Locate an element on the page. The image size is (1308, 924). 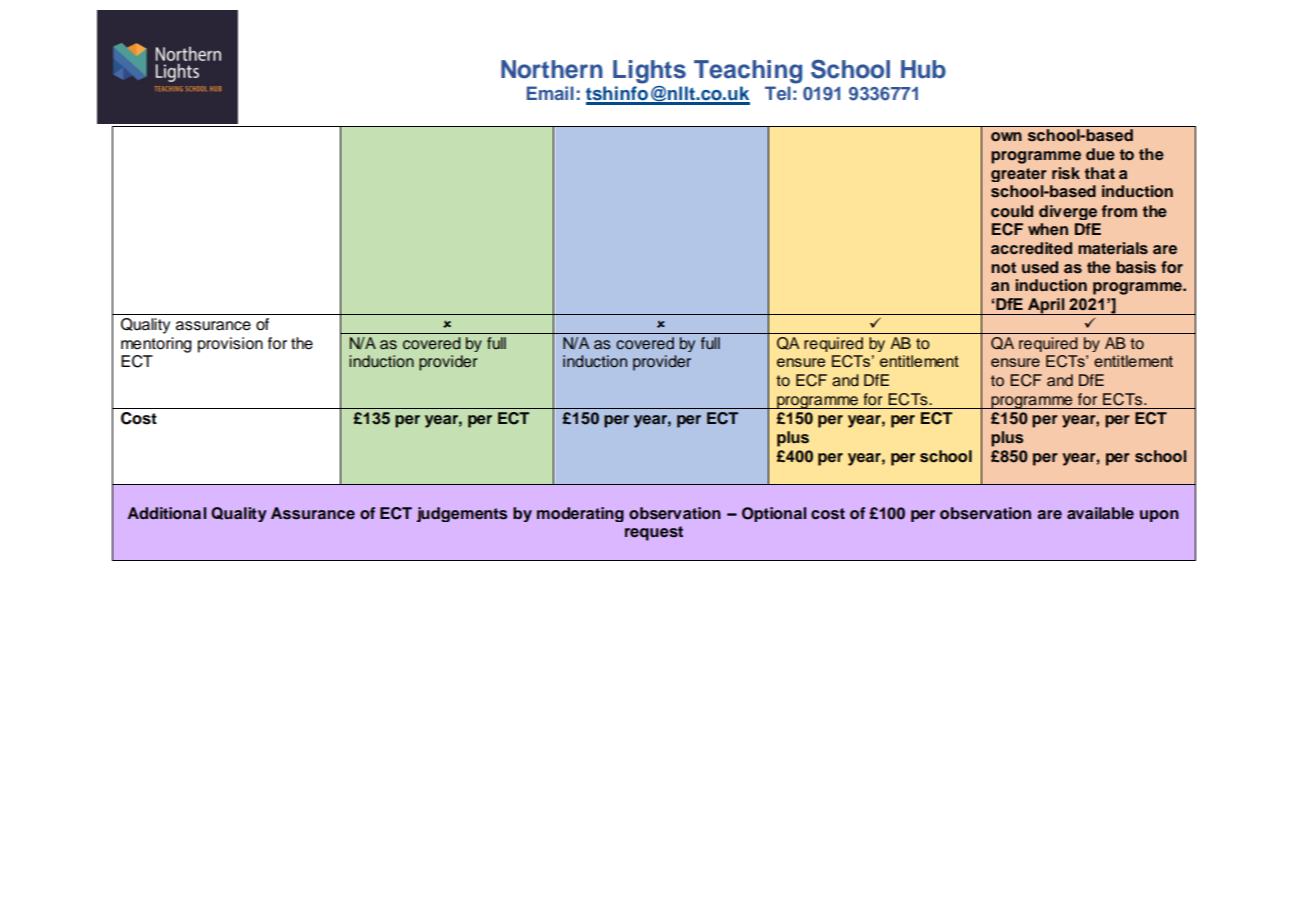
provision is located at coordinates (230, 345).
